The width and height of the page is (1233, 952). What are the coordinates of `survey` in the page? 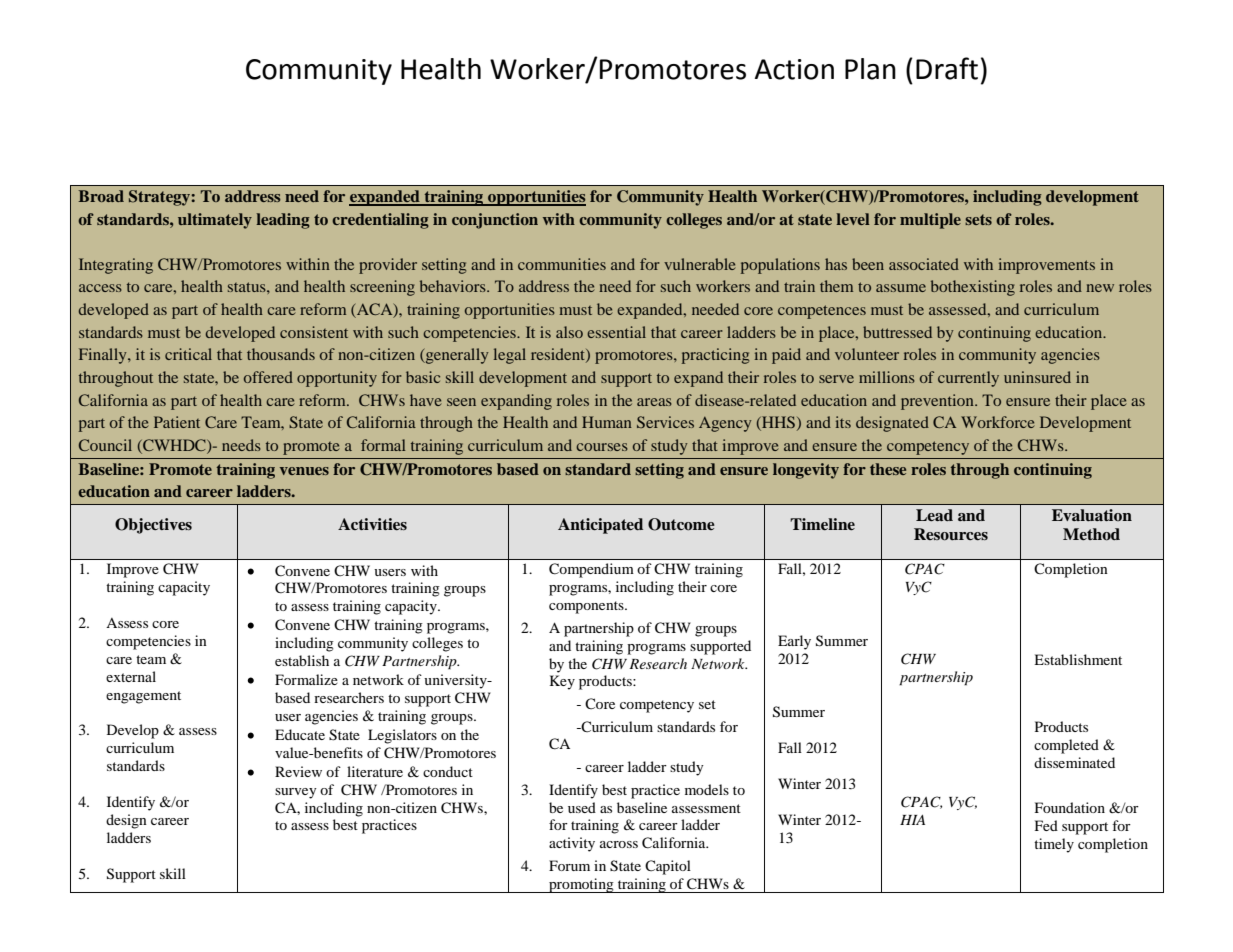 It's located at (296, 793).
